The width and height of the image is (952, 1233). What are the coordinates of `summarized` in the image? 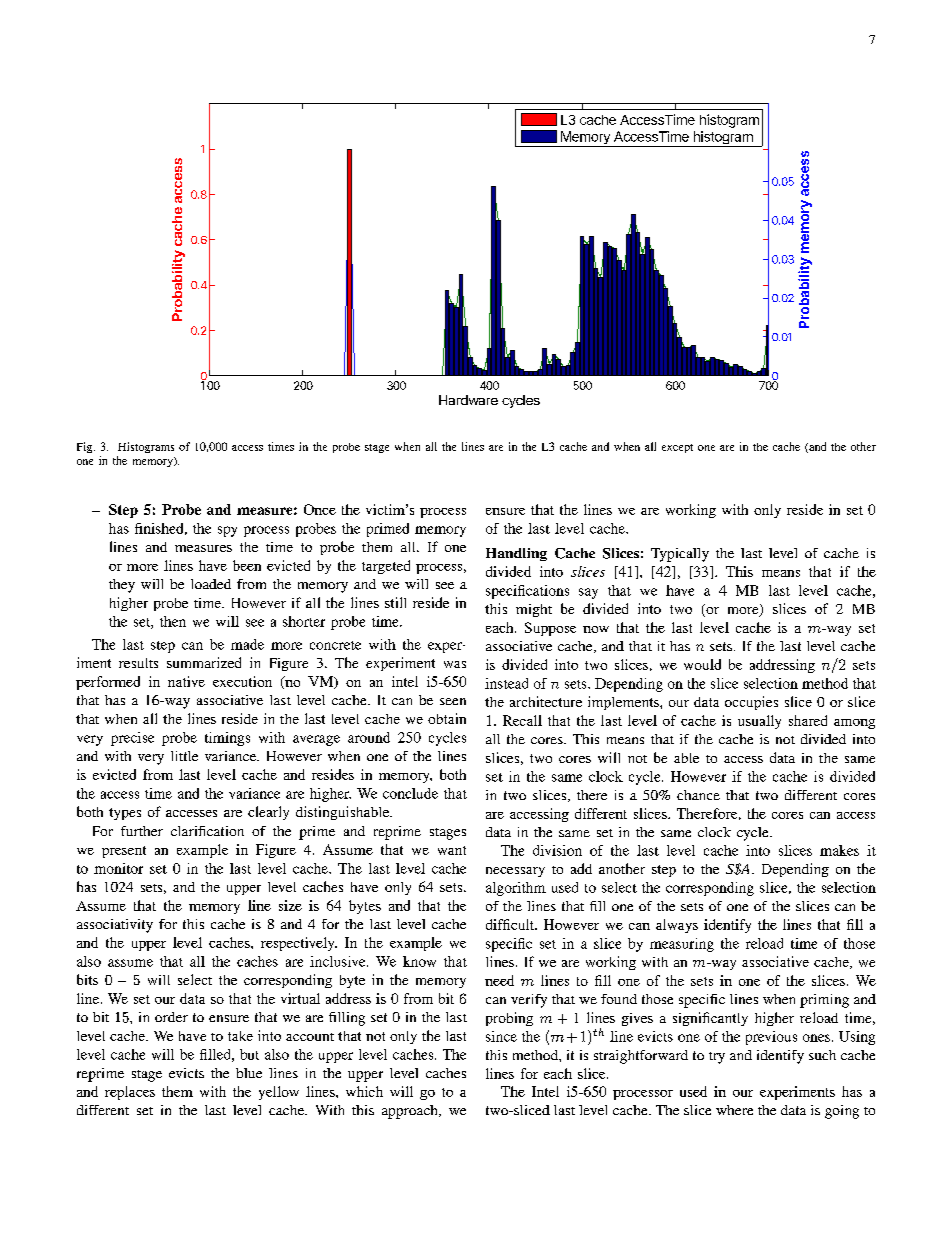 It's located at (204, 662).
